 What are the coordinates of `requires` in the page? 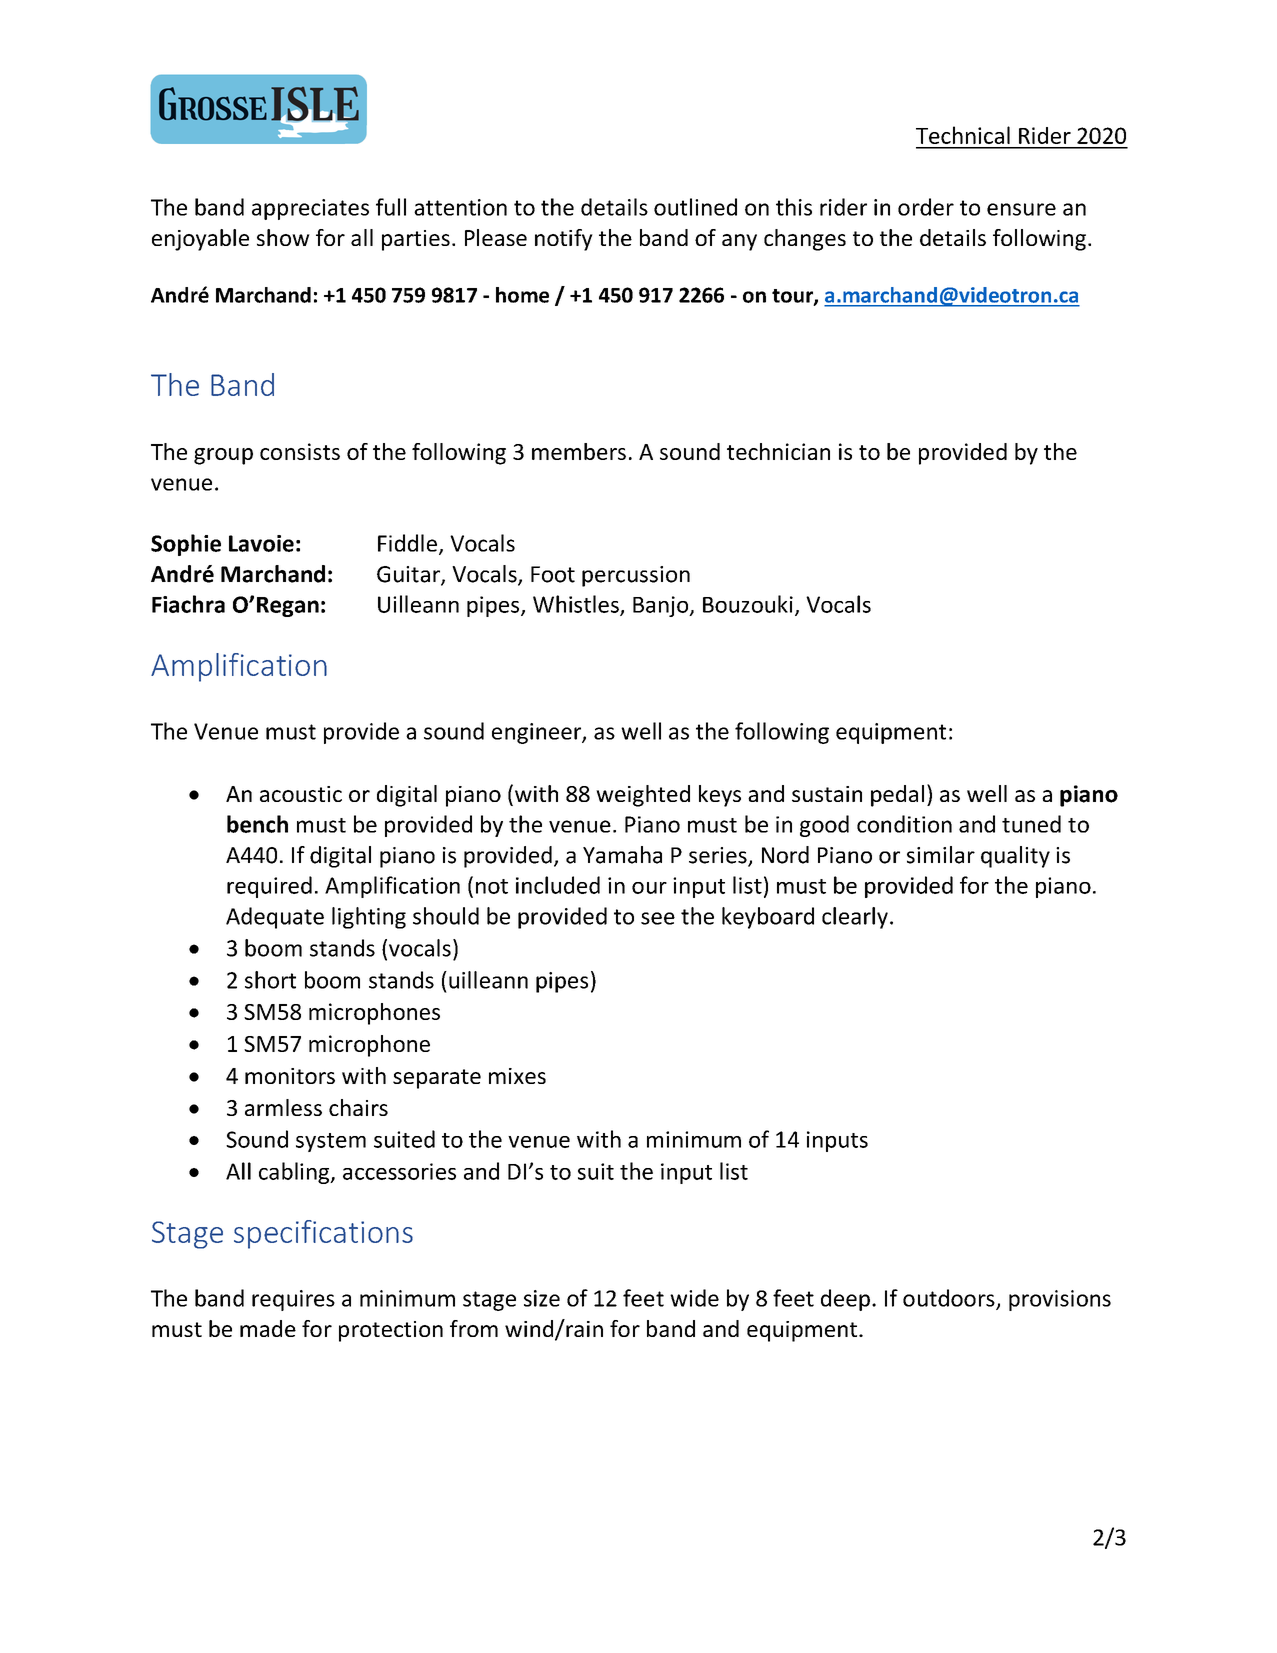 It's located at (293, 1300).
